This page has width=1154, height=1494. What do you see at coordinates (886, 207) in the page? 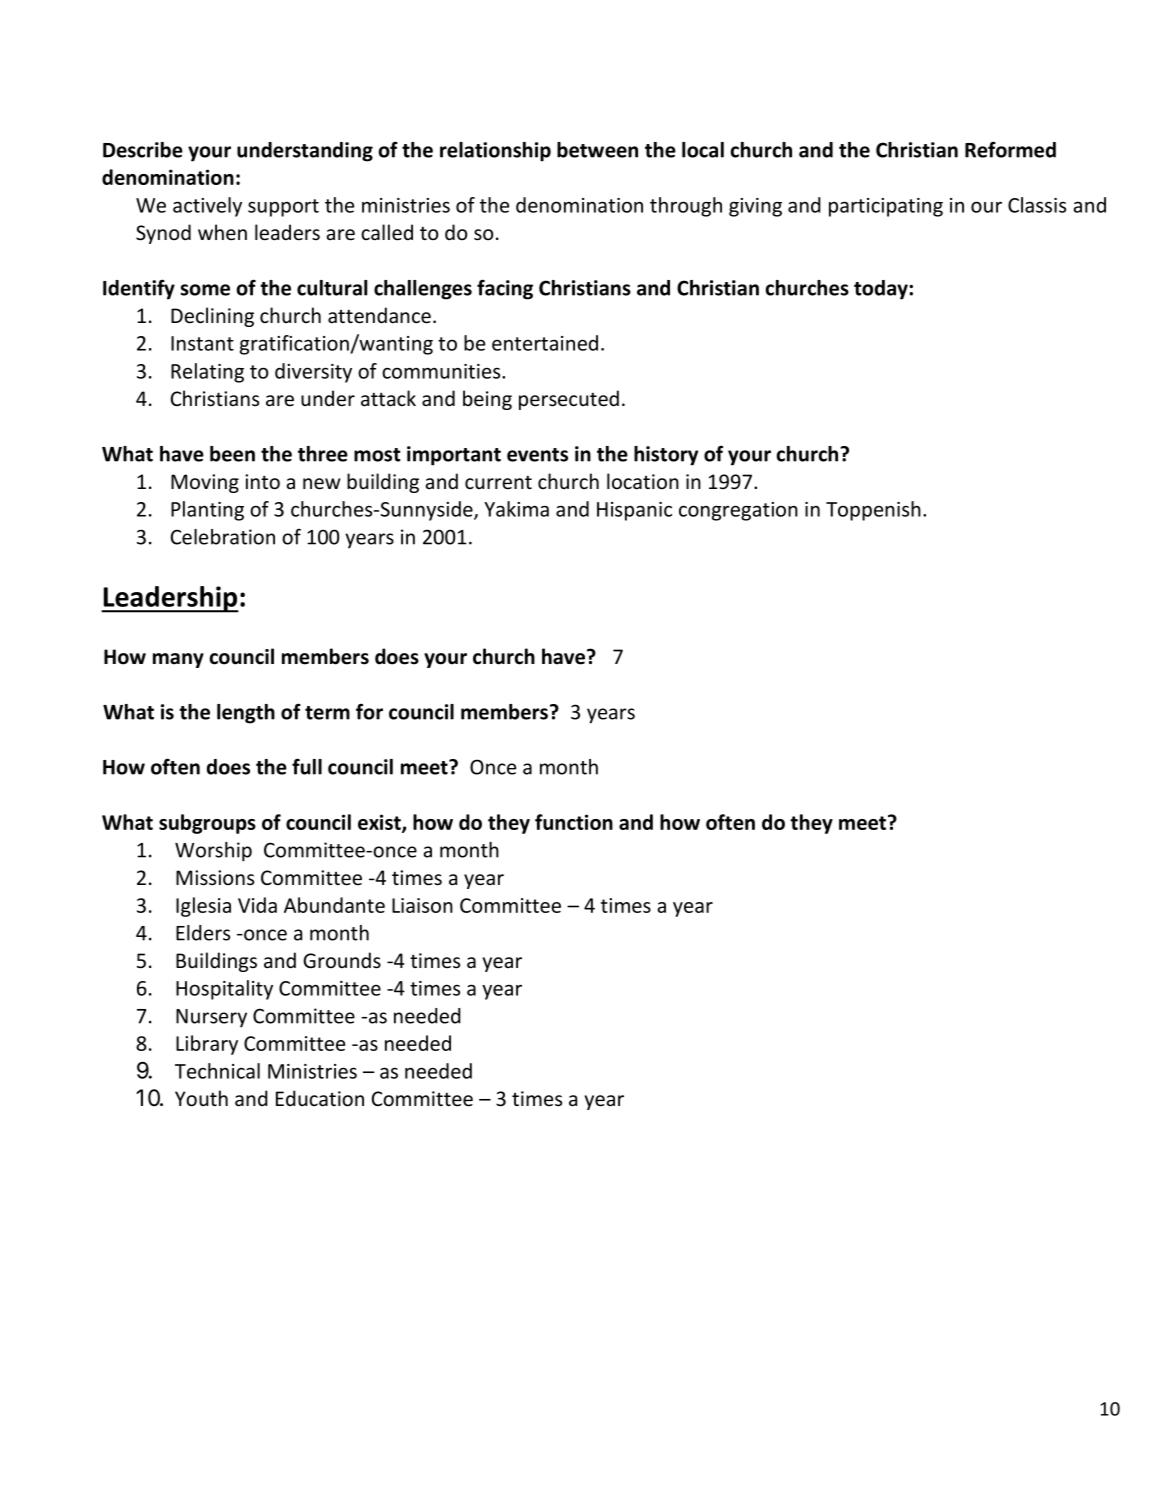
I see `participating` at bounding box center [886, 207].
